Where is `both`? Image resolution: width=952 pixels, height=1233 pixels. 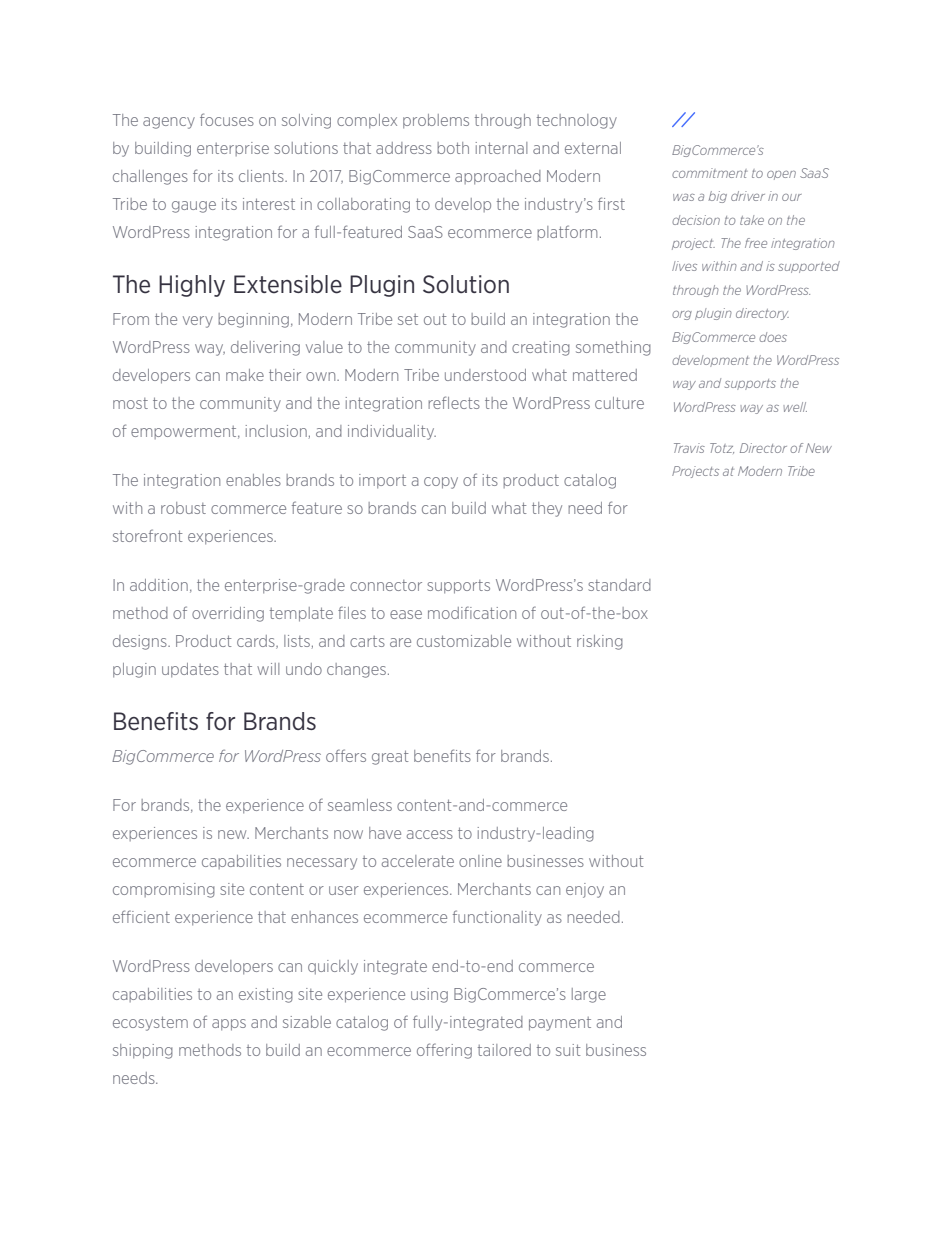
both is located at coordinates (453, 148).
